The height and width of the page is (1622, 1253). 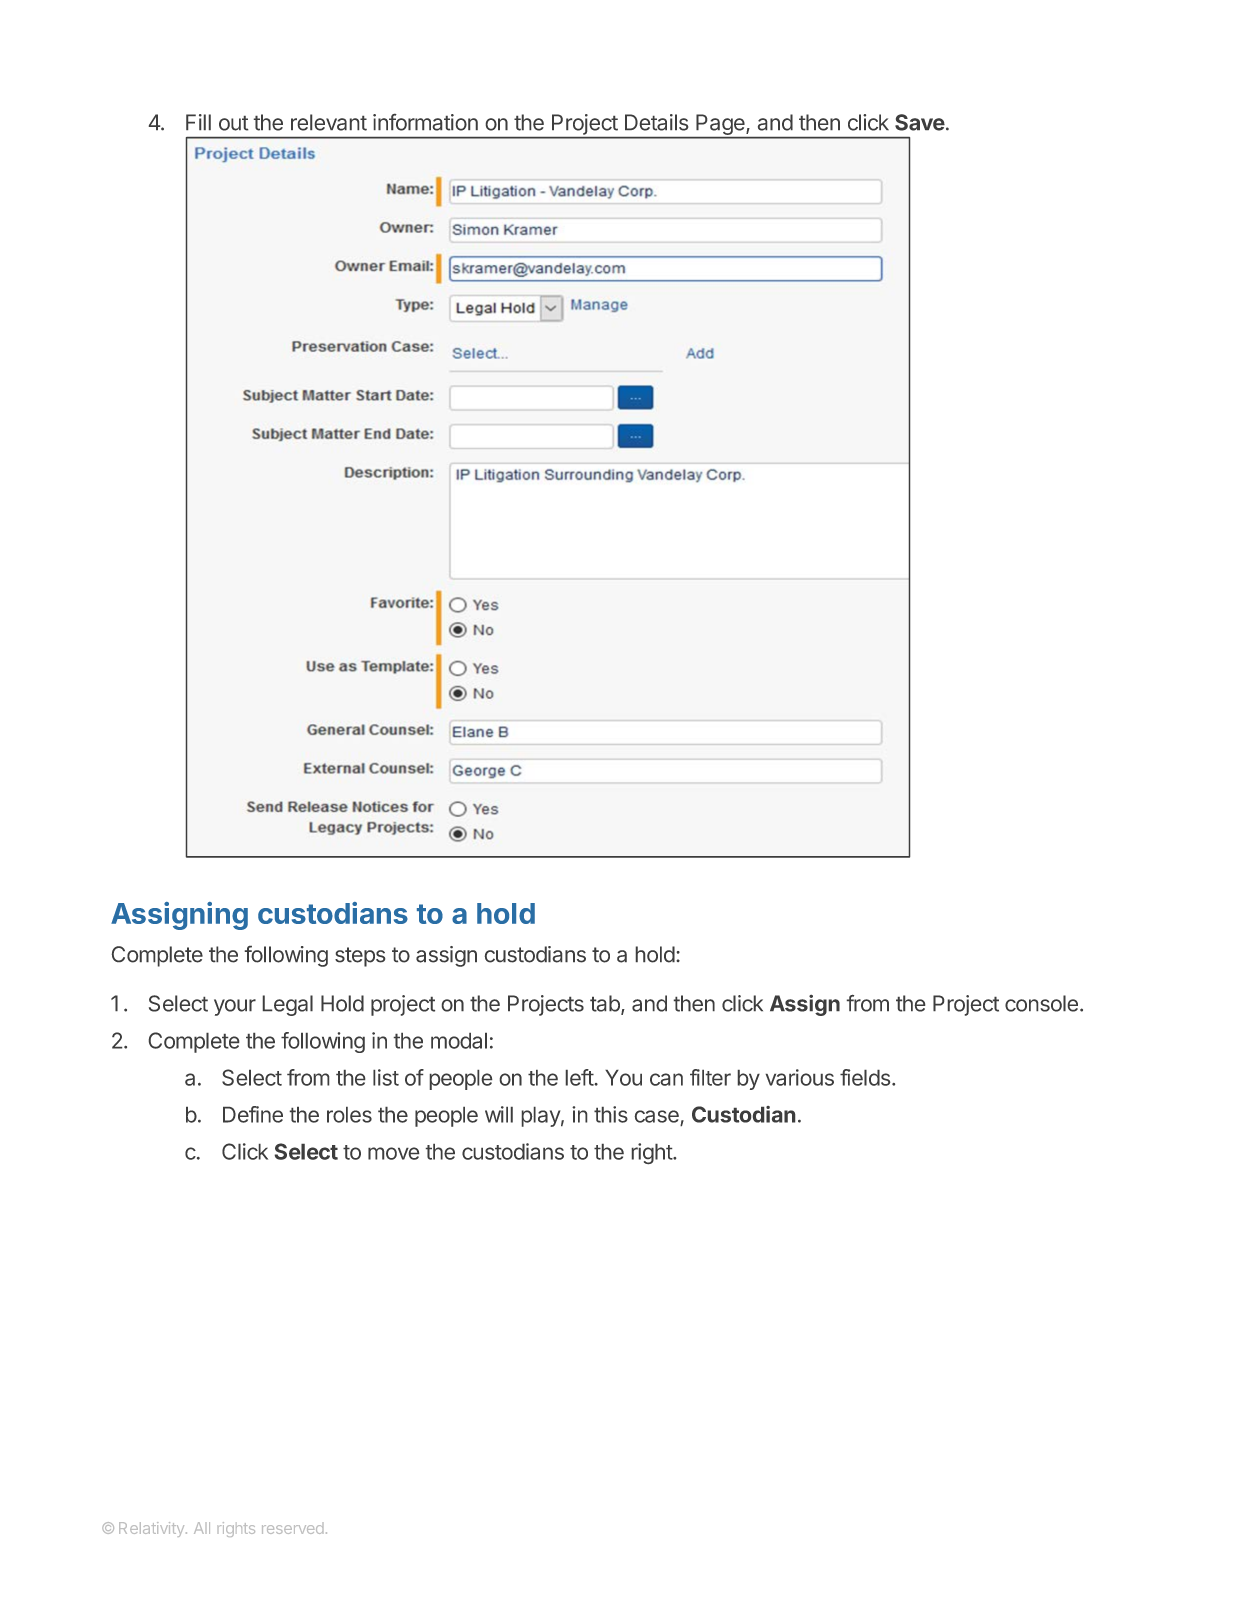 I want to click on All, so click(x=202, y=1528).
